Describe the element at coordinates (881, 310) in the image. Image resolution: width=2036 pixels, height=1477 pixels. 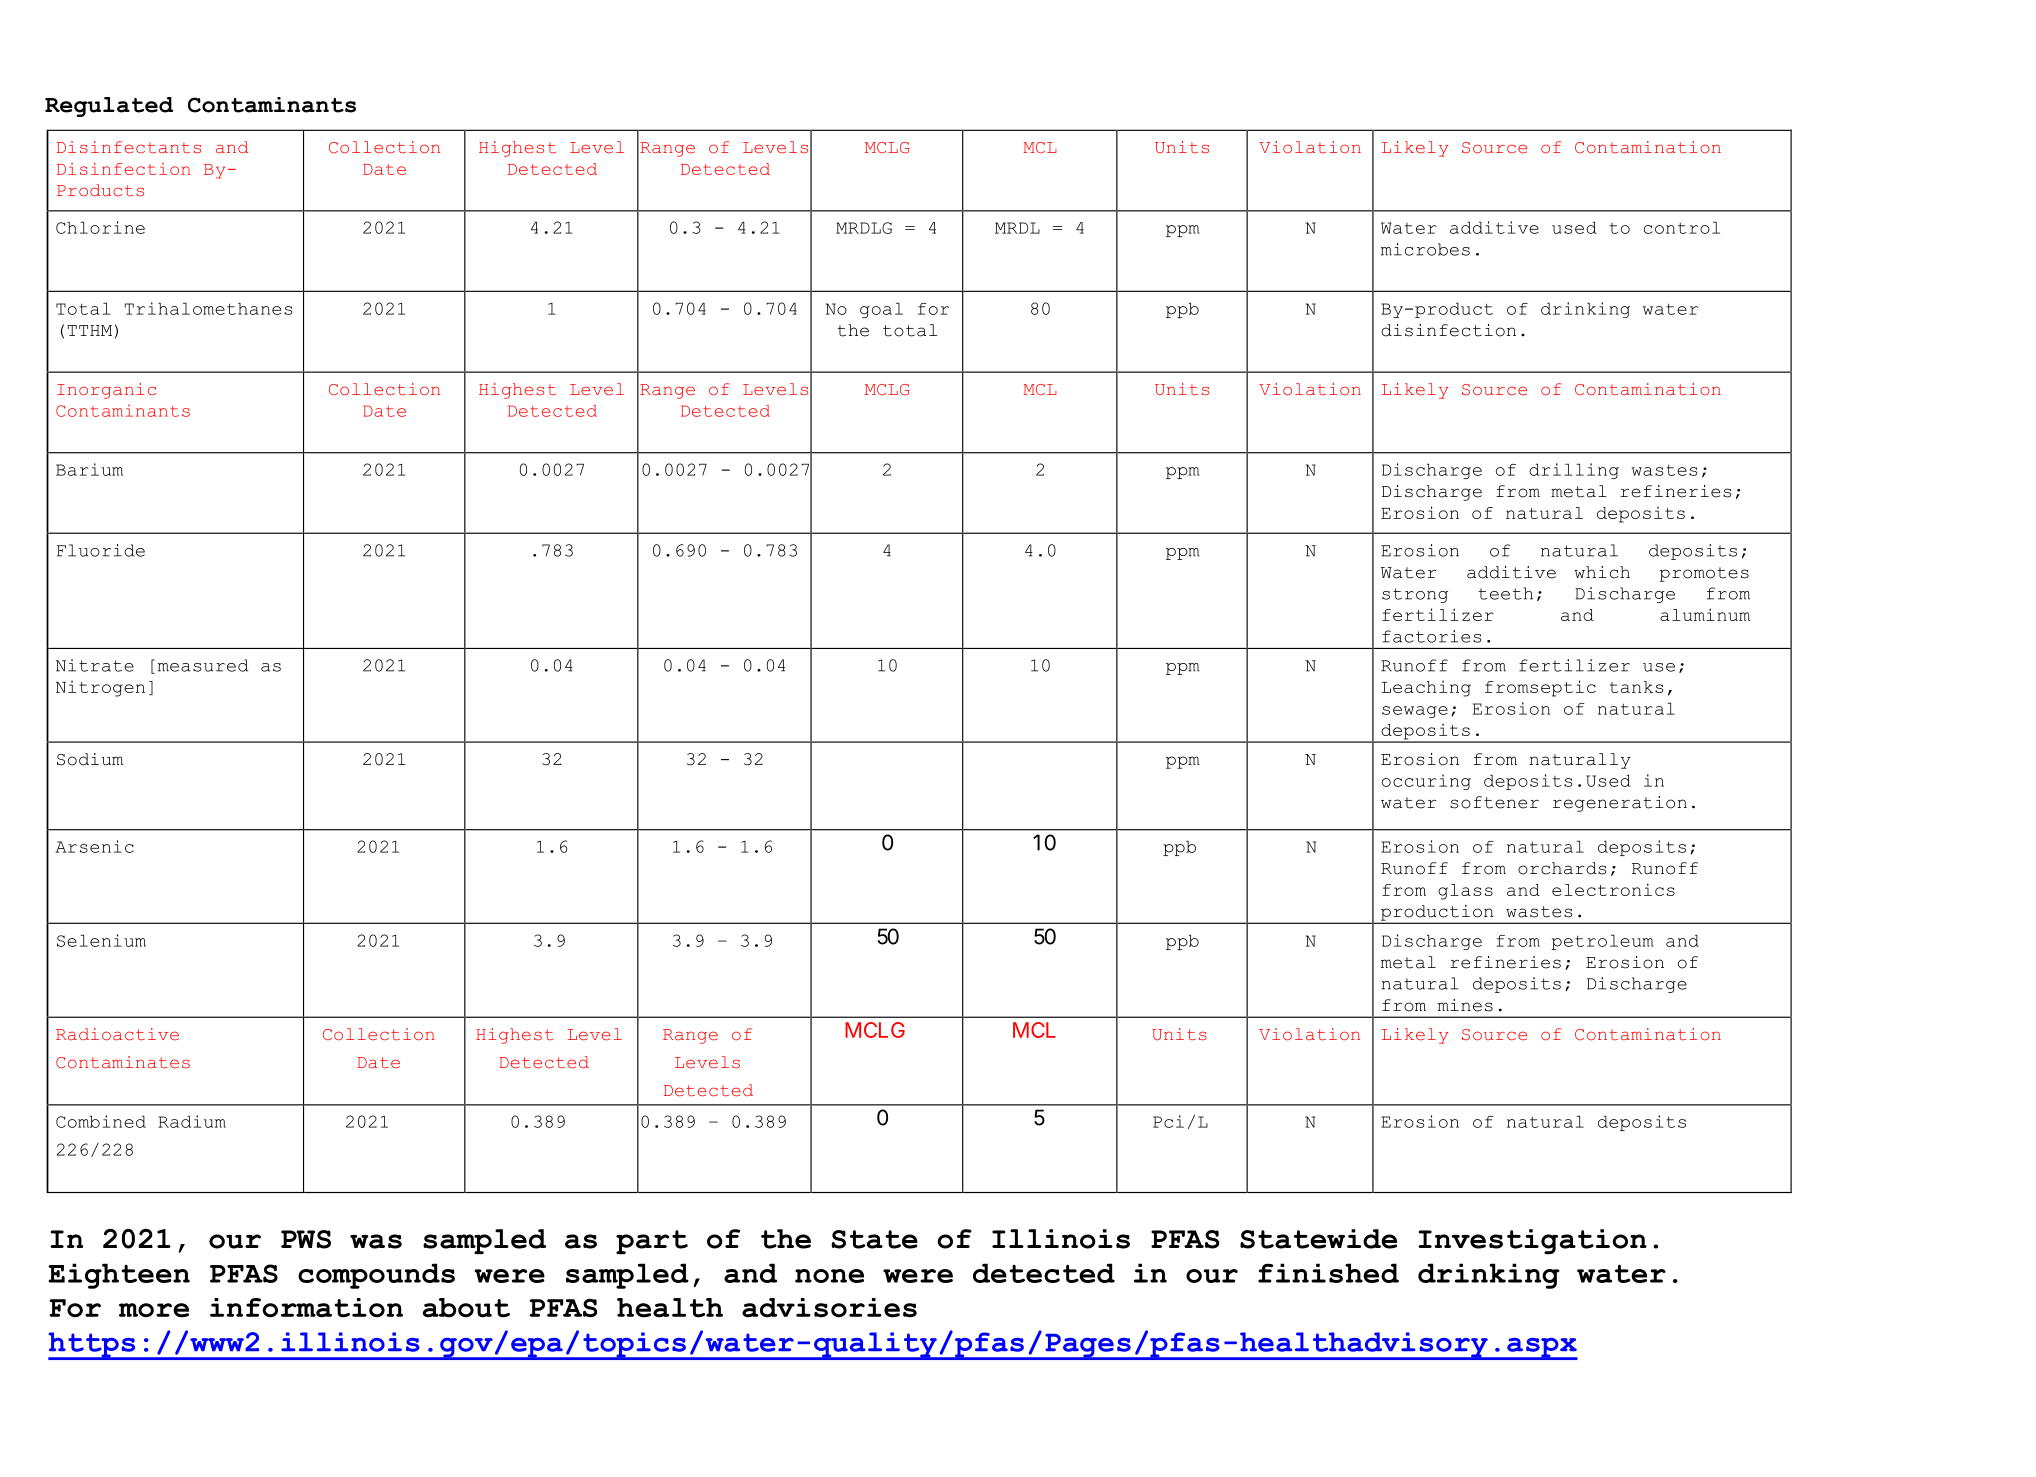
I see `goal` at that location.
